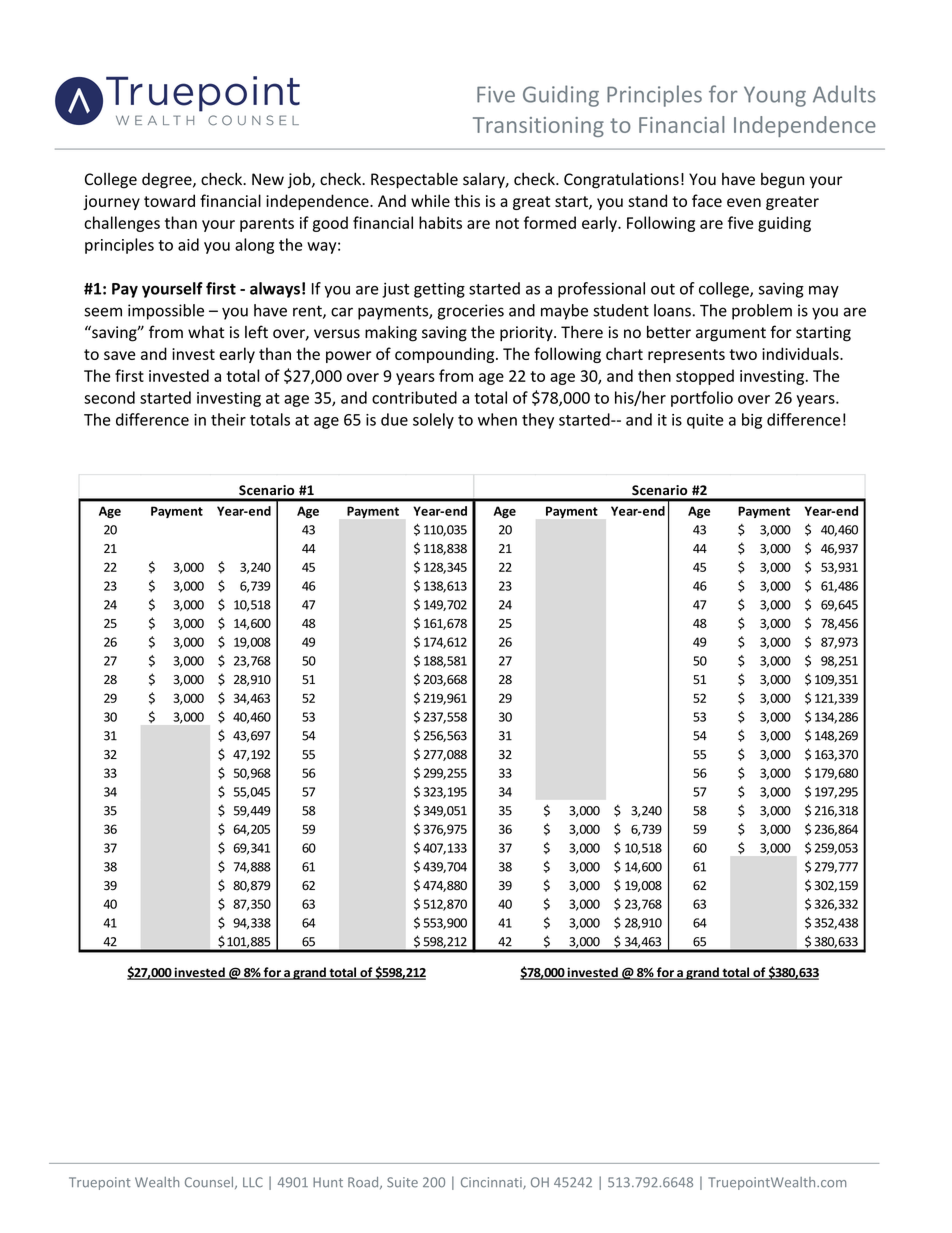 This screenshot has width=952, height=1233. I want to click on Transitioning, so click(538, 127).
